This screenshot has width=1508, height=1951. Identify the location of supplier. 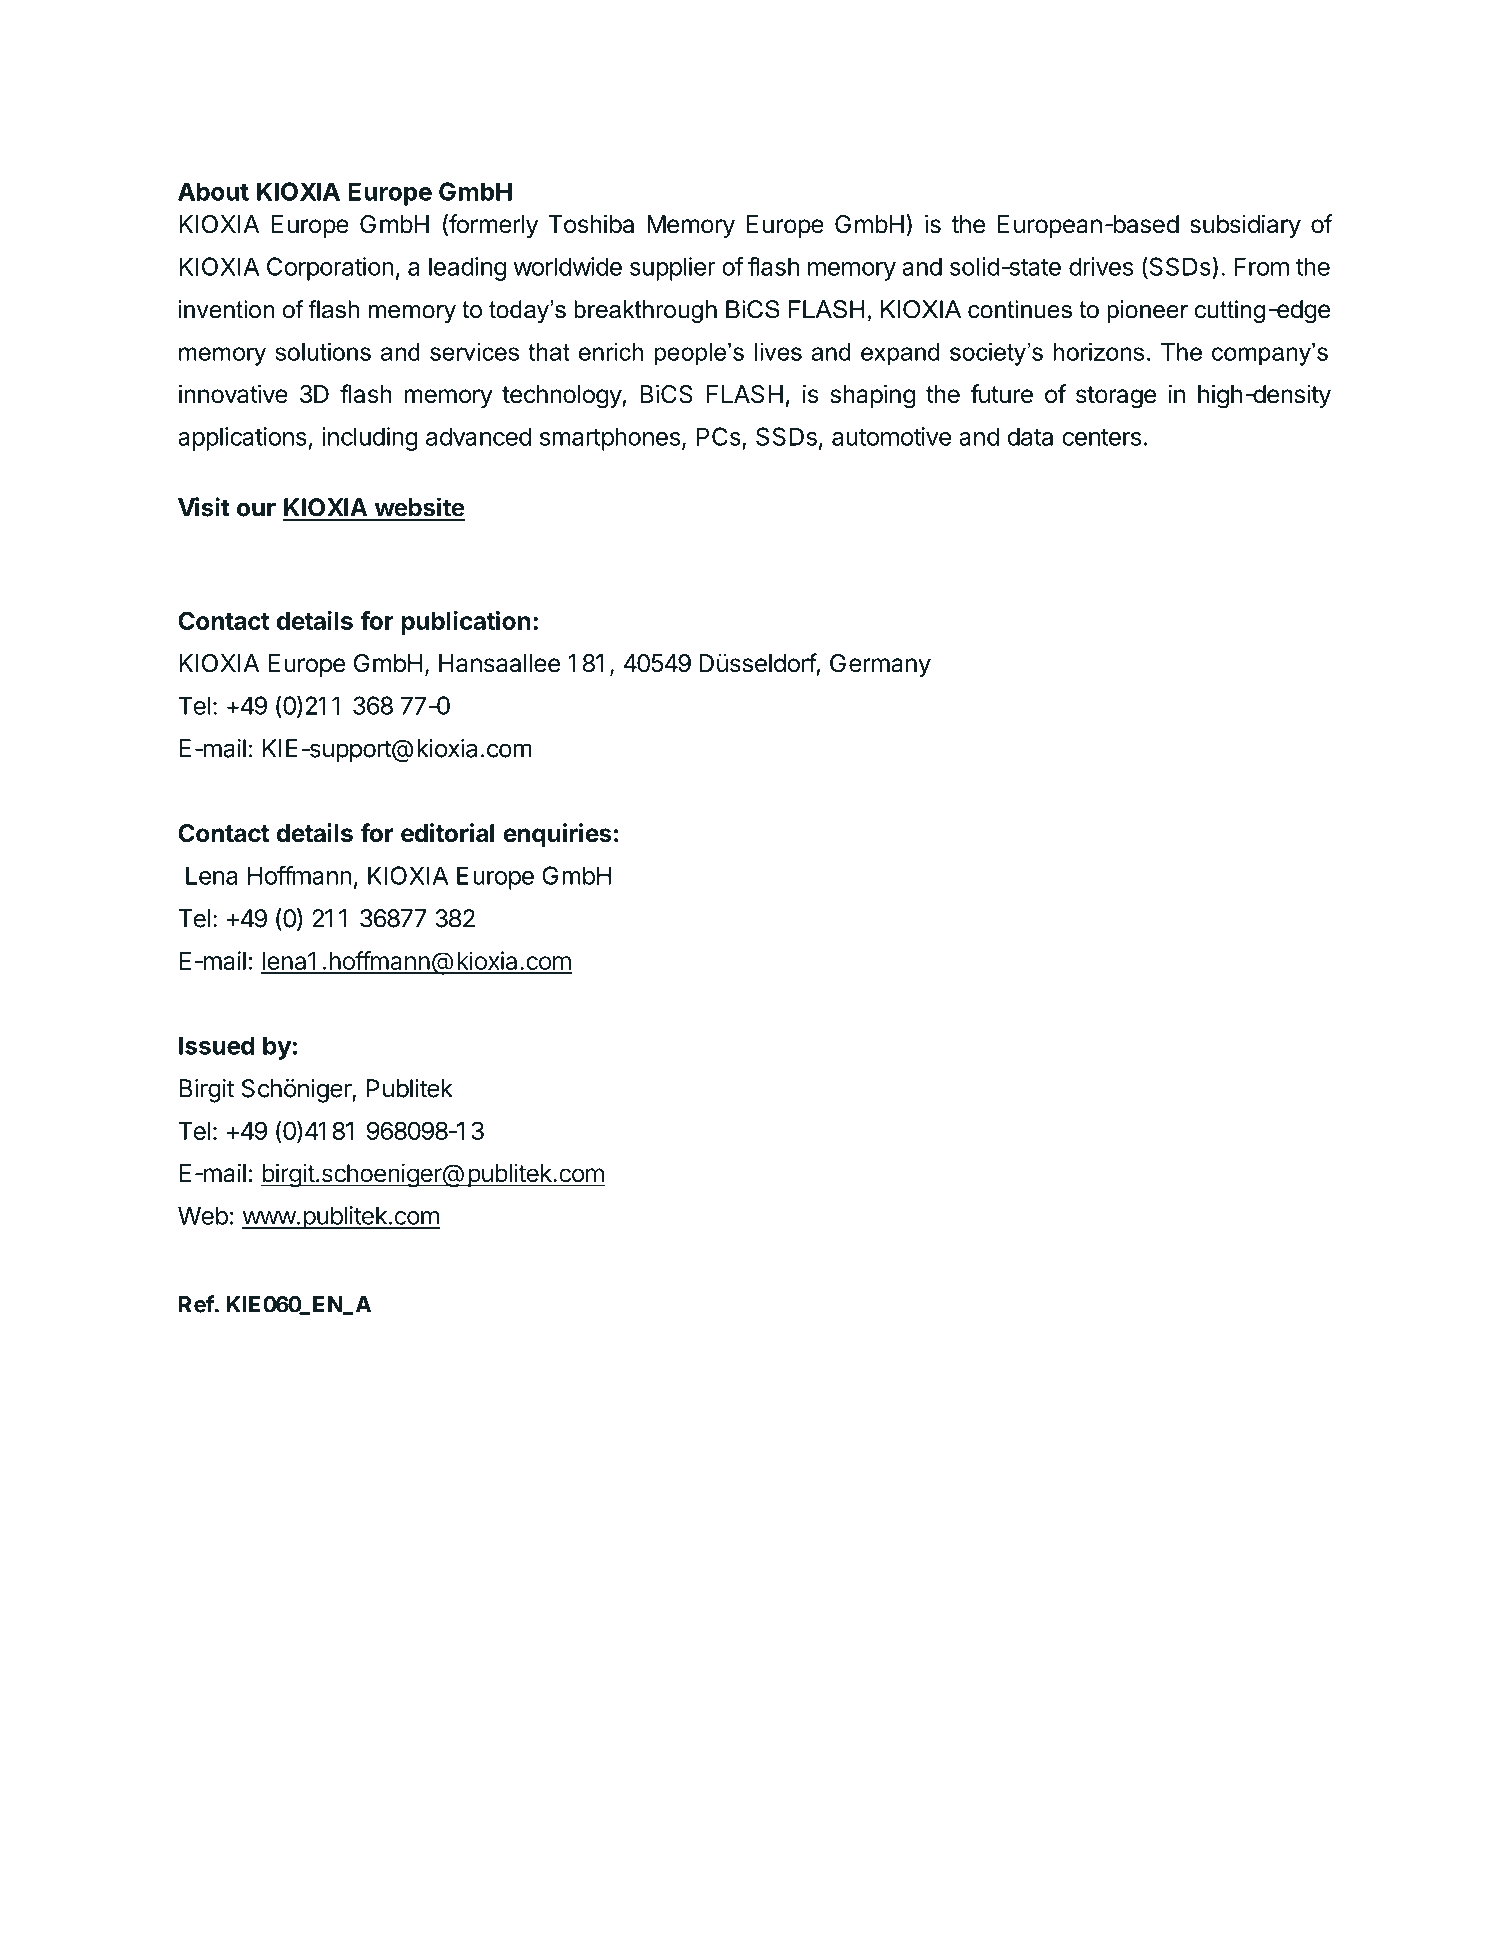
(673, 269).
